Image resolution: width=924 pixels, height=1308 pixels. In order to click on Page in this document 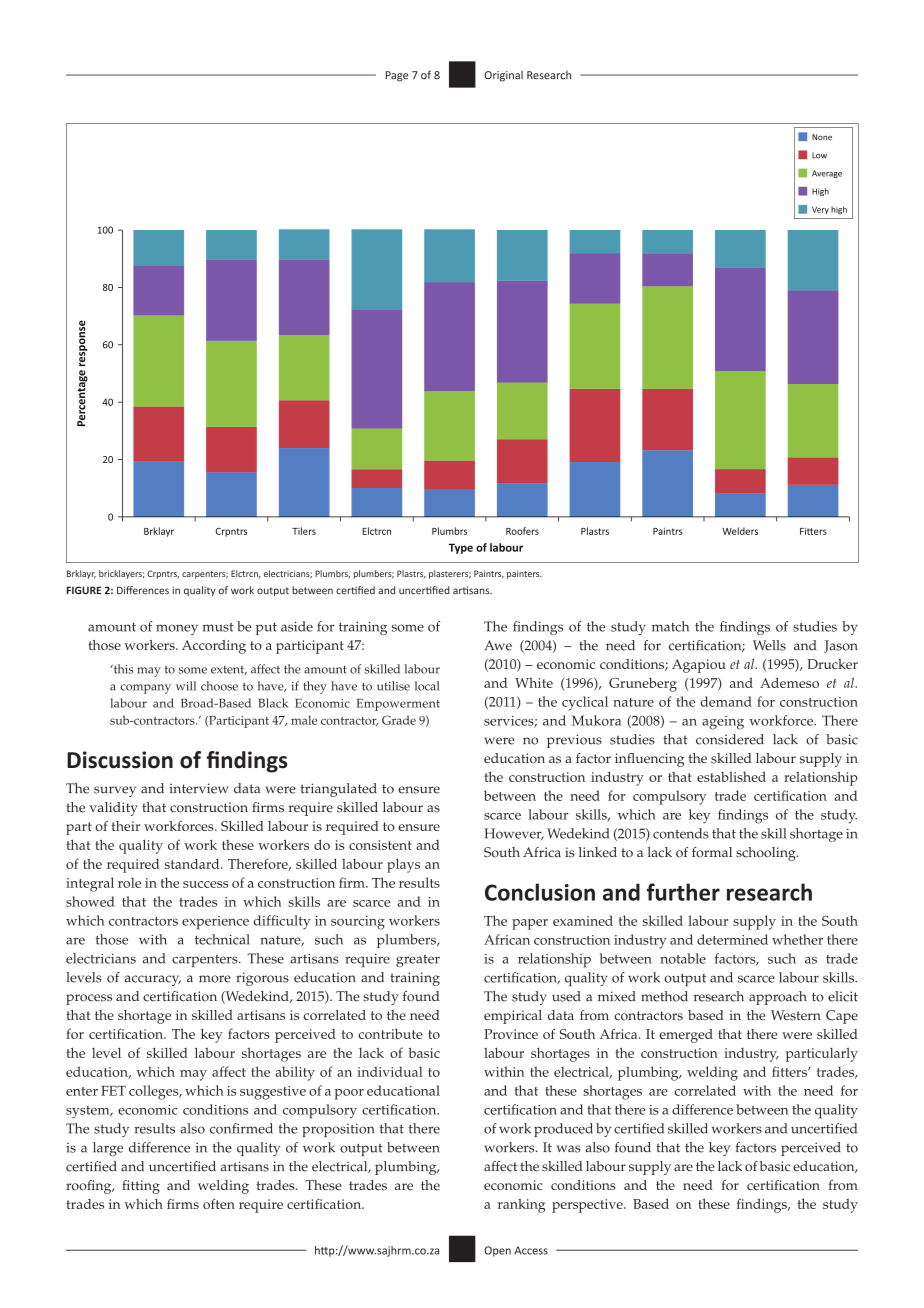, I will do `click(397, 76)`.
